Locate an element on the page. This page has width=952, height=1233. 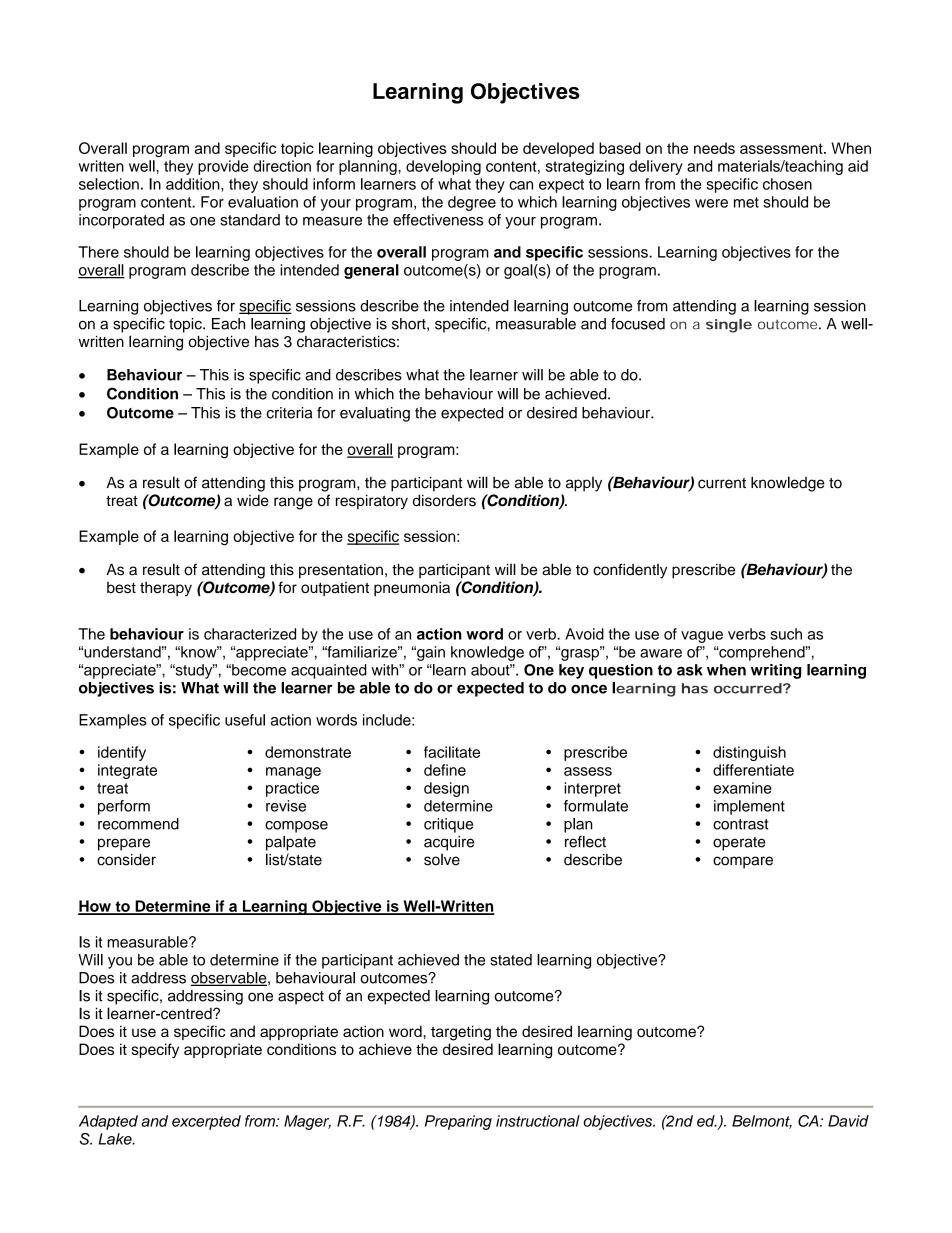
solve is located at coordinates (442, 860).
